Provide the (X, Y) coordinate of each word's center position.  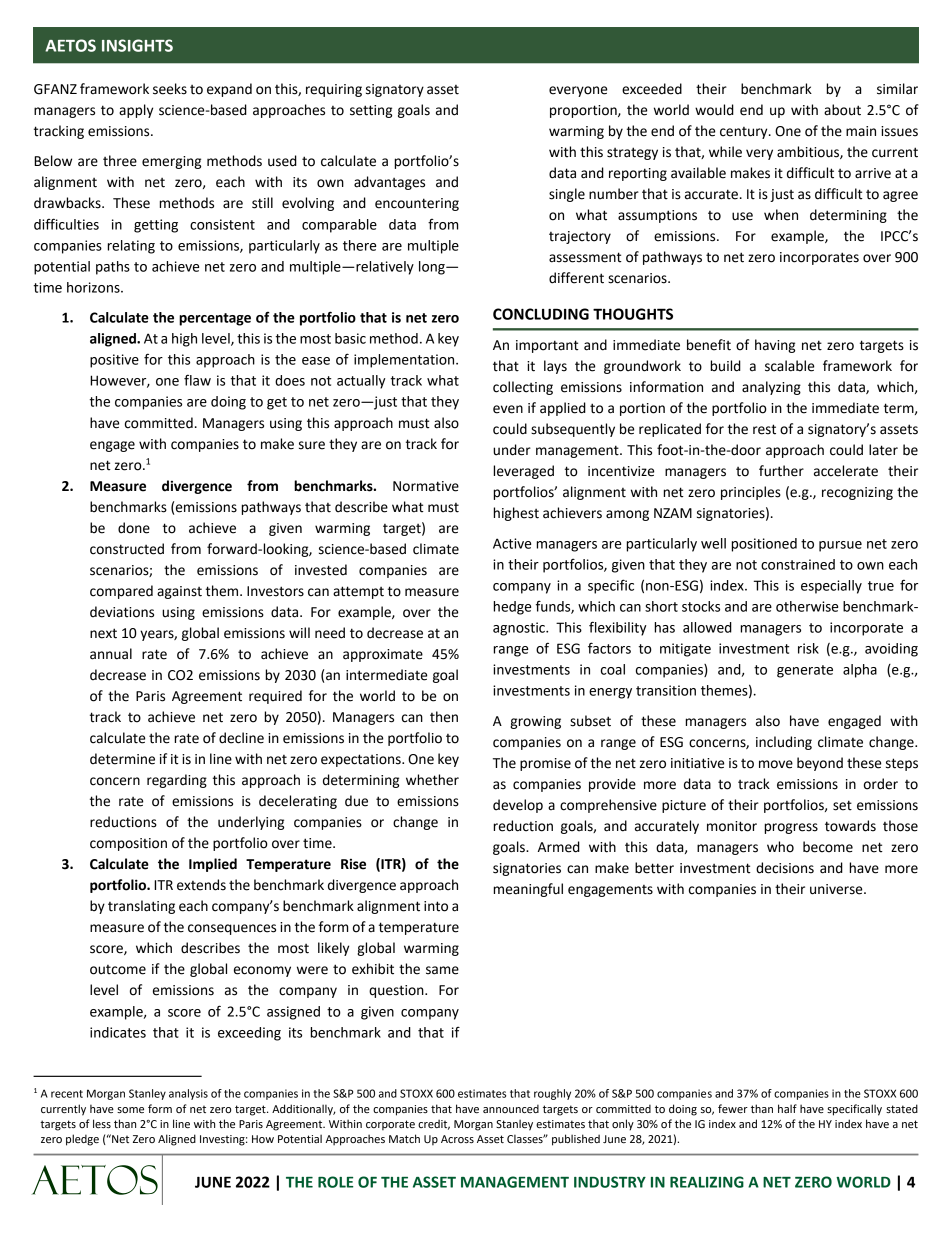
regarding (177, 781)
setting (371, 111)
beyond (820, 764)
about (842, 110)
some (130, 1110)
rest (764, 429)
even (508, 409)
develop (518, 806)
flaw (197, 380)
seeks (170, 89)
